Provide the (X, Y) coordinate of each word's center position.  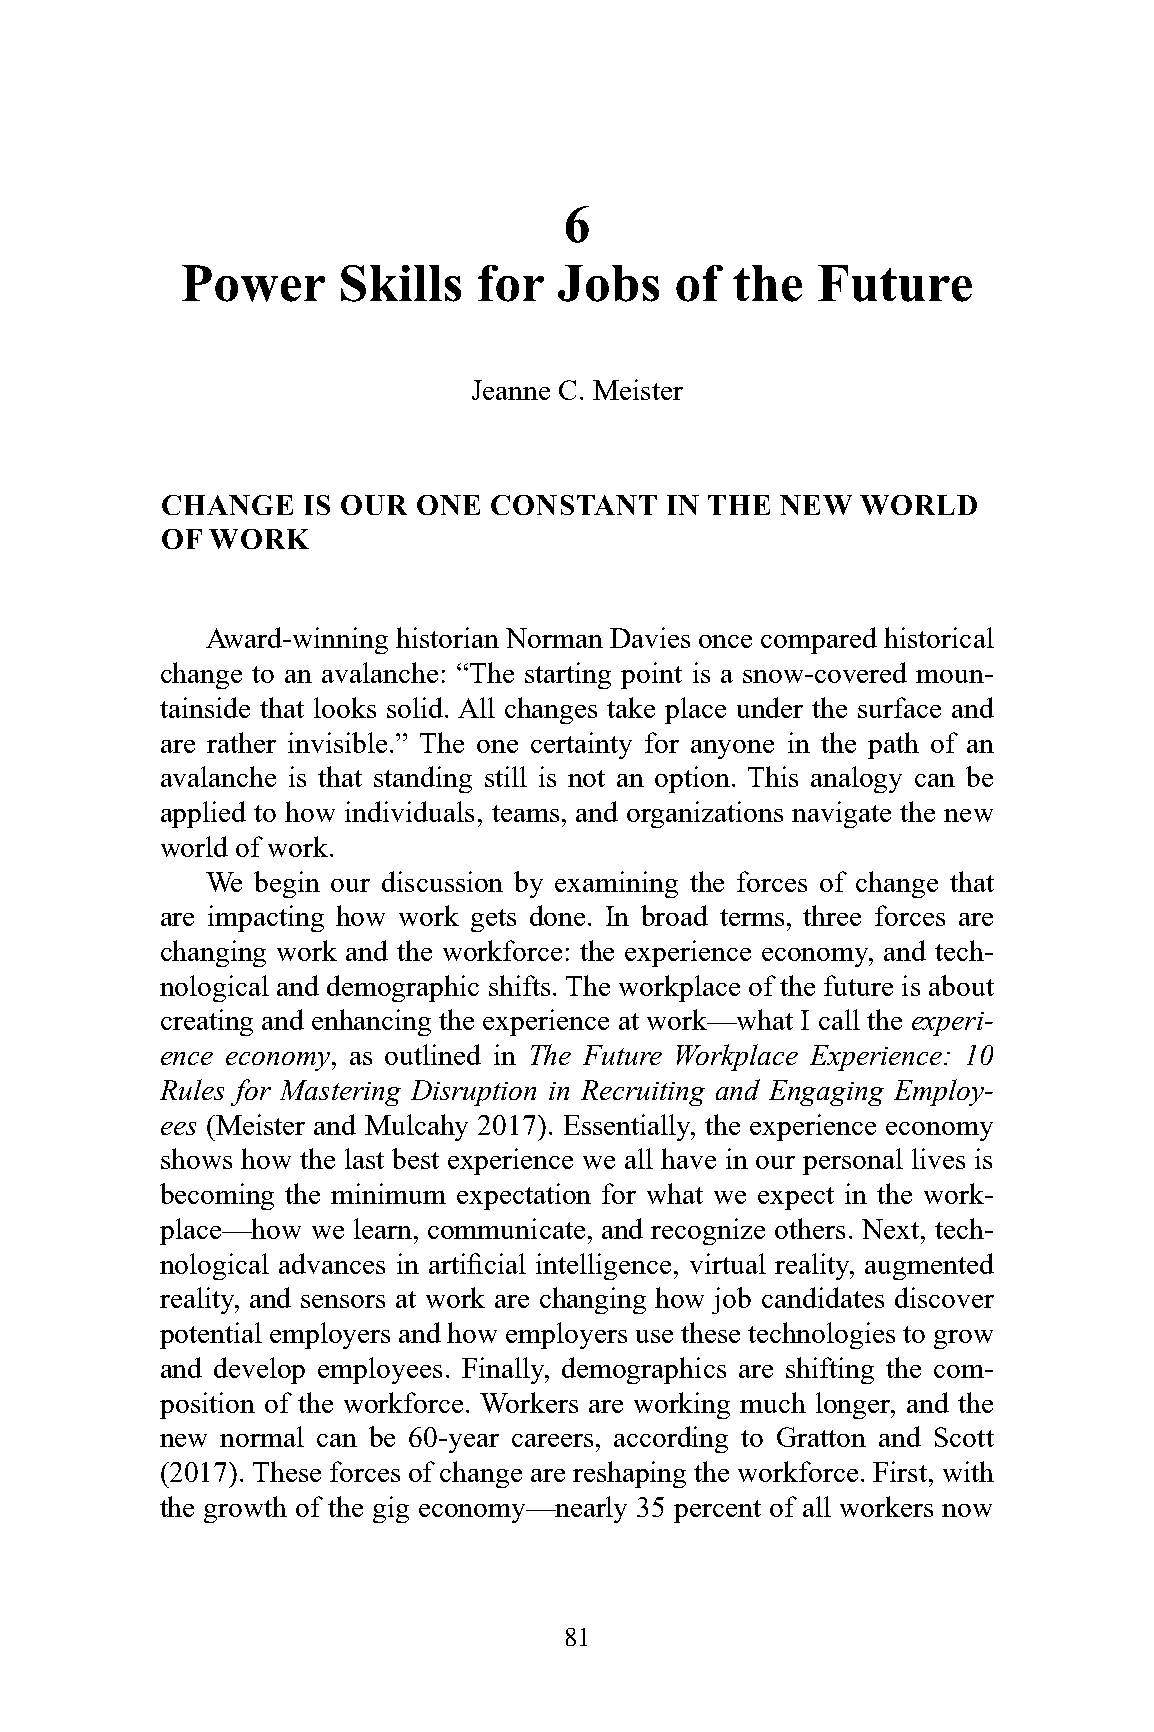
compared (819, 640)
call (839, 1019)
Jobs (608, 283)
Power (253, 283)
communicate (506, 1228)
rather (241, 742)
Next (892, 1229)
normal (262, 1436)
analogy (856, 779)
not (586, 778)
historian (447, 637)
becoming (217, 1196)
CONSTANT (574, 505)
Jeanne (511, 390)
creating (207, 1022)
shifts (519, 985)
